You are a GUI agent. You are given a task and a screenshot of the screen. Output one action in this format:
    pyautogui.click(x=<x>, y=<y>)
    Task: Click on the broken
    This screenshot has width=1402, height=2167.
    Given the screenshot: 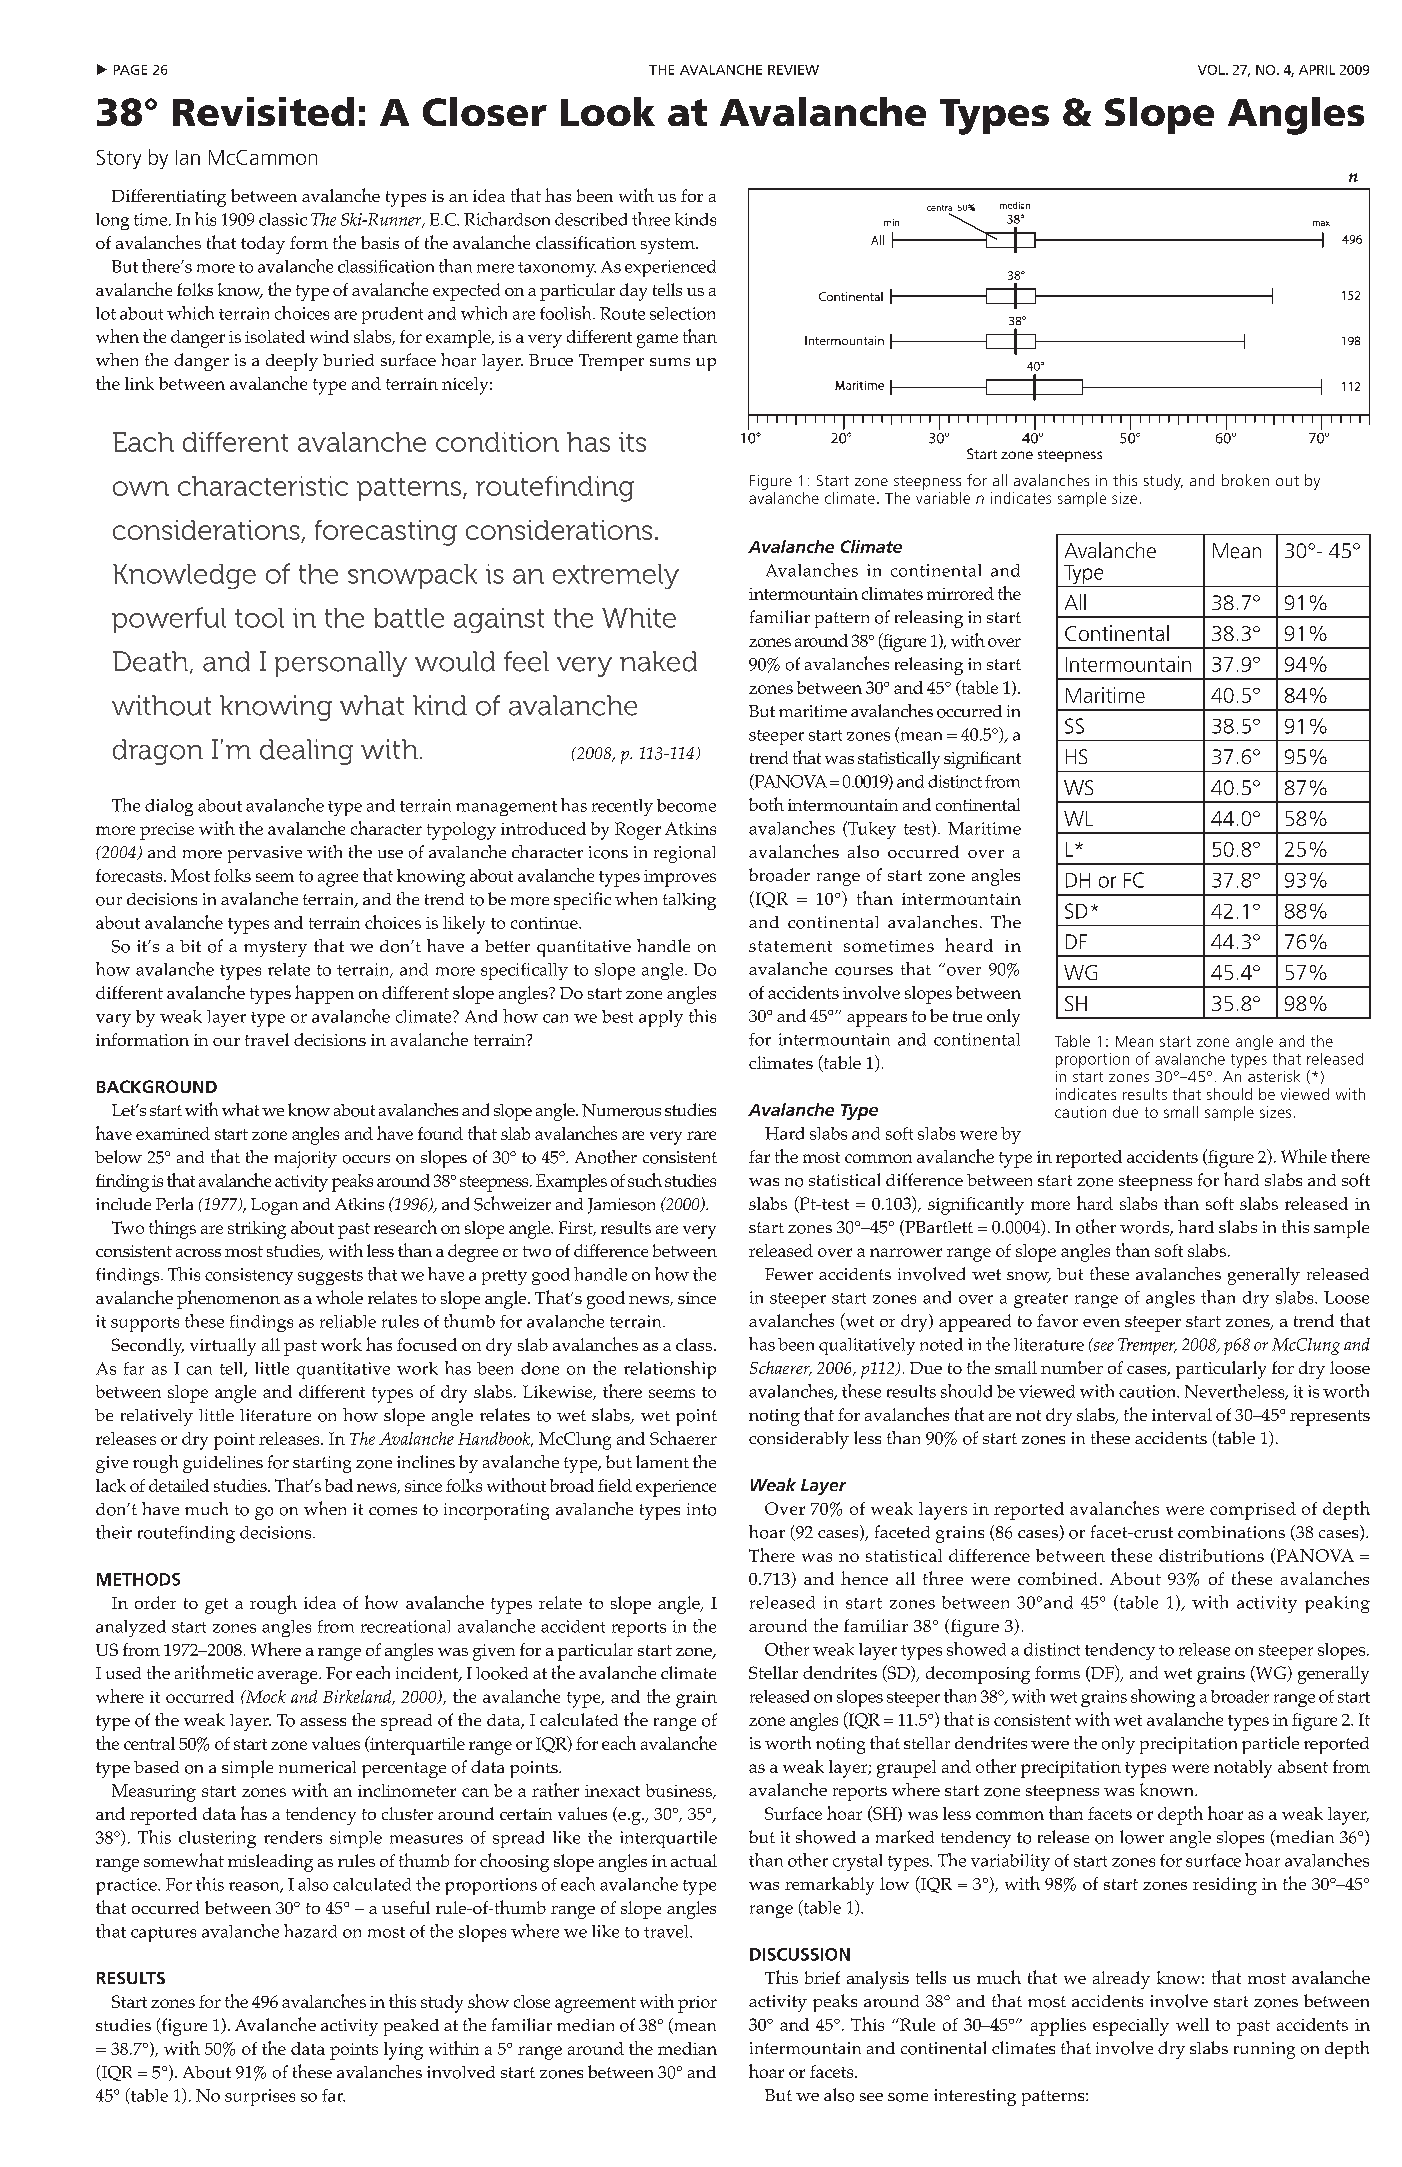 What is the action you would take?
    pyautogui.click(x=1245, y=480)
